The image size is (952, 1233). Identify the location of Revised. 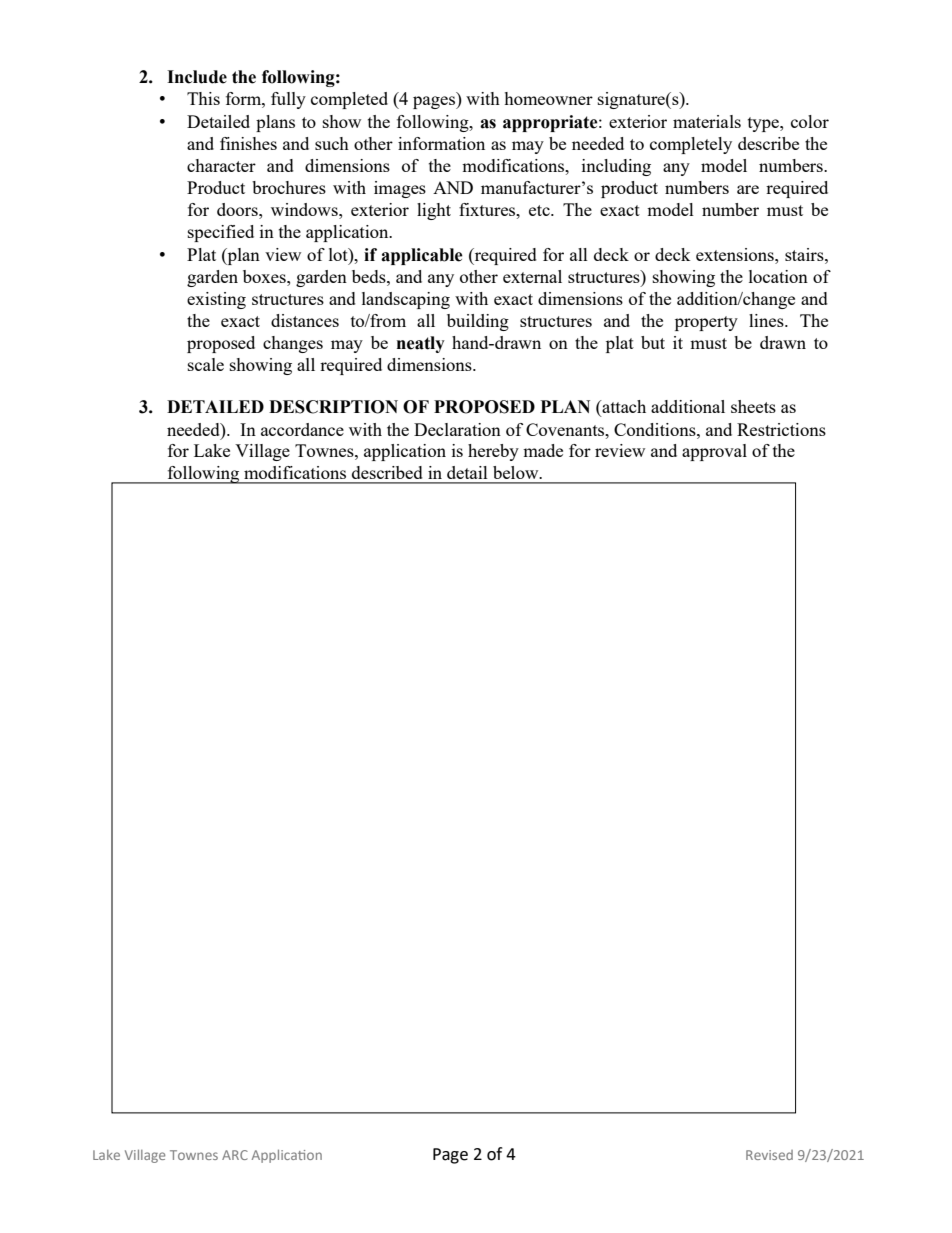
(769, 1155).
